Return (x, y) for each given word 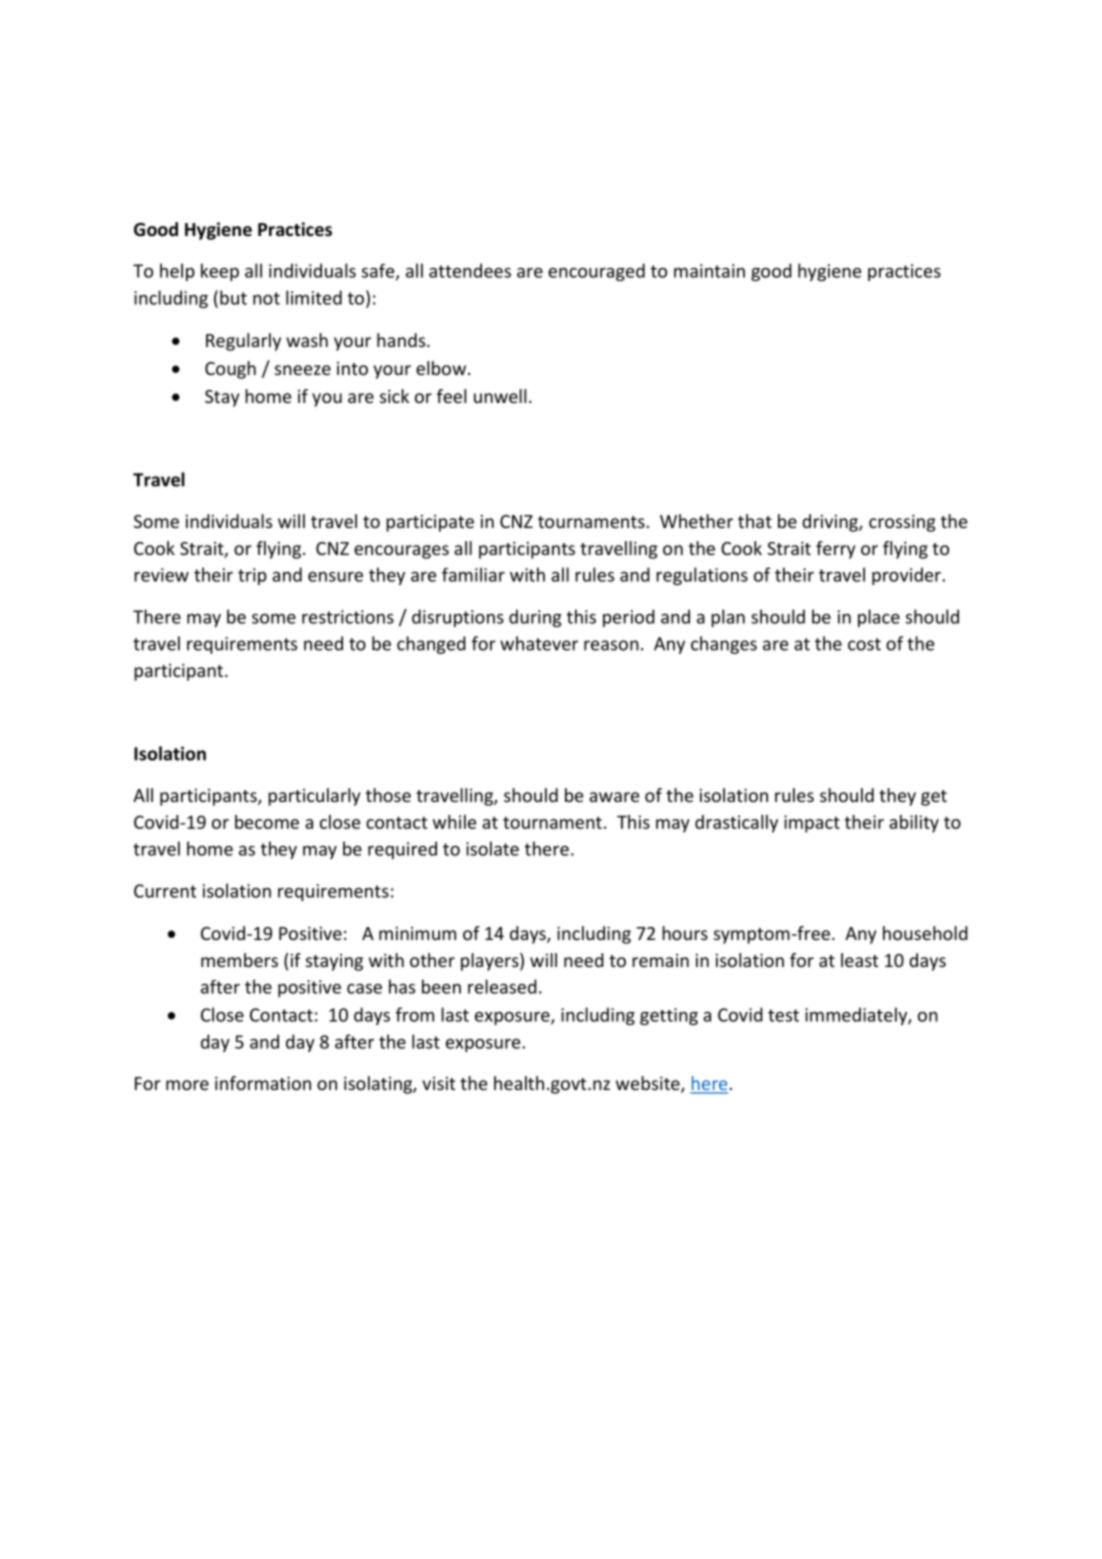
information (263, 1083)
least (859, 960)
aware (614, 797)
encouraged (596, 272)
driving (831, 523)
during (535, 618)
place (879, 618)
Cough (230, 370)
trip (252, 576)
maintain (709, 271)
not (266, 298)
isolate (492, 848)
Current (165, 891)
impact (812, 824)
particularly (314, 797)
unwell (500, 396)
